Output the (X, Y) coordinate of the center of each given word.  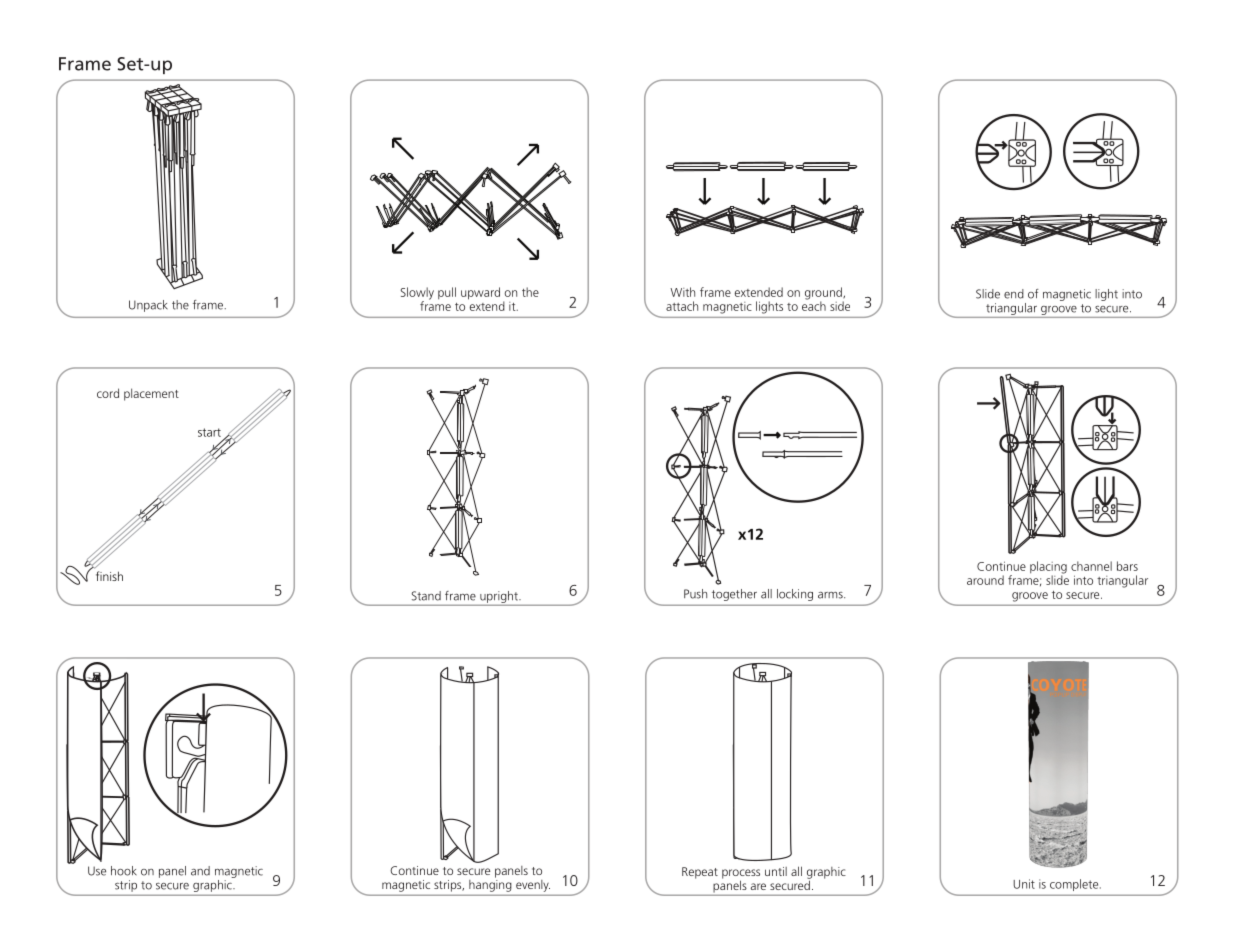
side (840, 306)
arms (831, 595)
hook (124, 871)
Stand (426, 596)
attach (682, 306)
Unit (1024, 884)
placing (1048, 568)
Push (695, 594)
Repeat (700, 873)
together (734, 595)
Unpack (148, 306)
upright (500, 597)
